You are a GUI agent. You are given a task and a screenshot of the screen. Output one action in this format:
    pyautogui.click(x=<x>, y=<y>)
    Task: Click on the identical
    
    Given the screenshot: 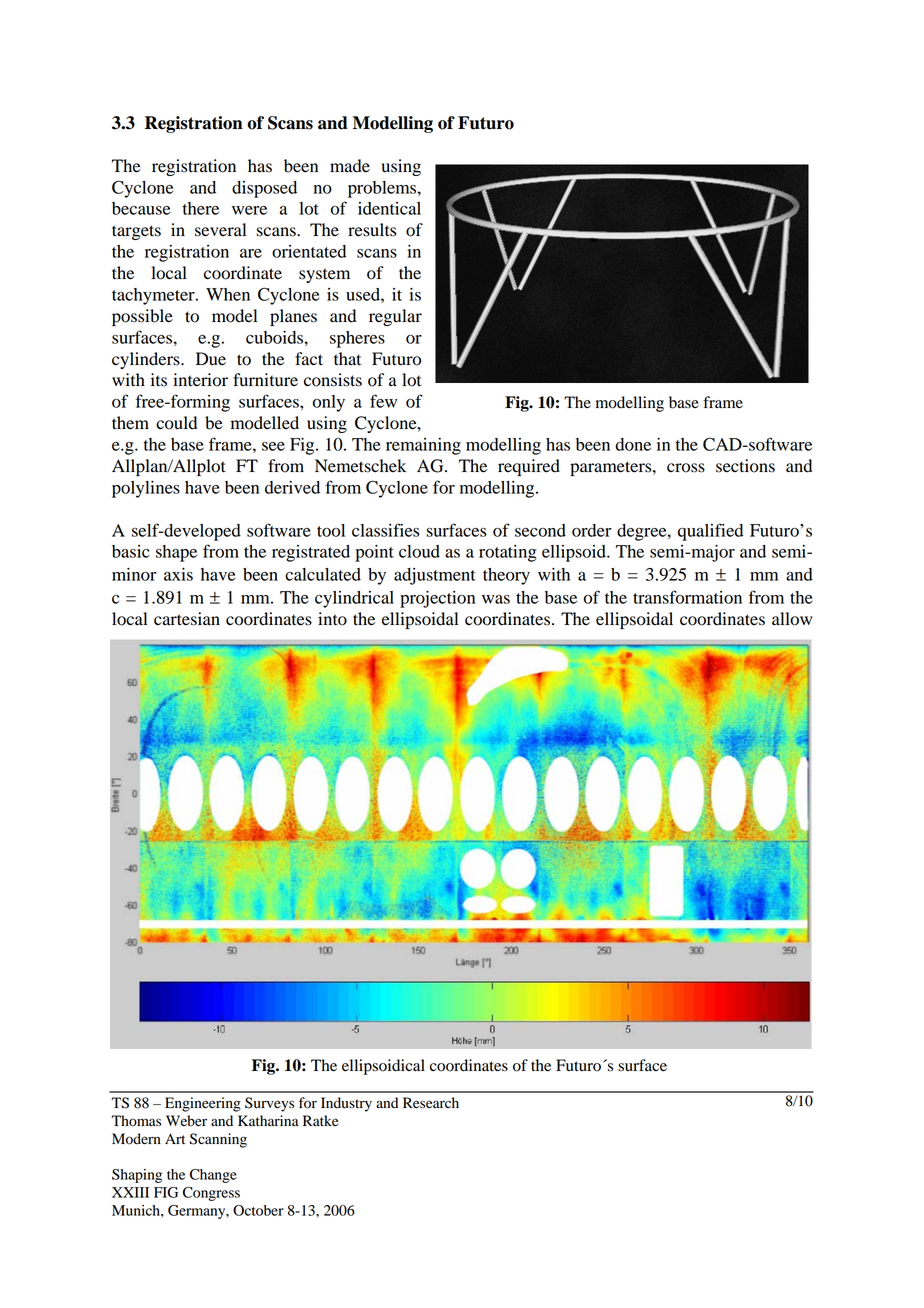 What is the action you would take?
    pyautogui.click(x=389, y=208)
